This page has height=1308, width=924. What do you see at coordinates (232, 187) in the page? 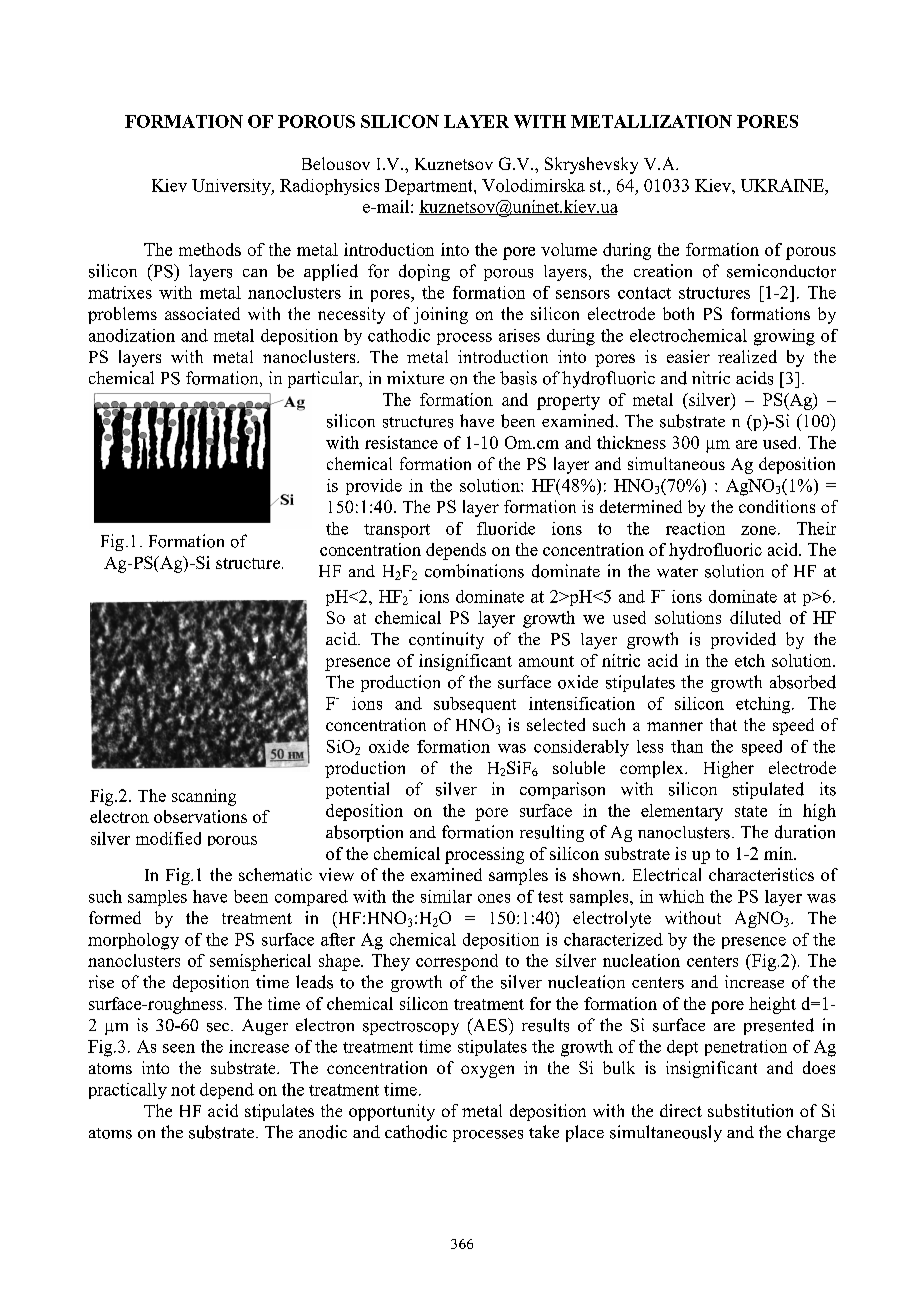
I see `University` at bounding box center [232, 187].
